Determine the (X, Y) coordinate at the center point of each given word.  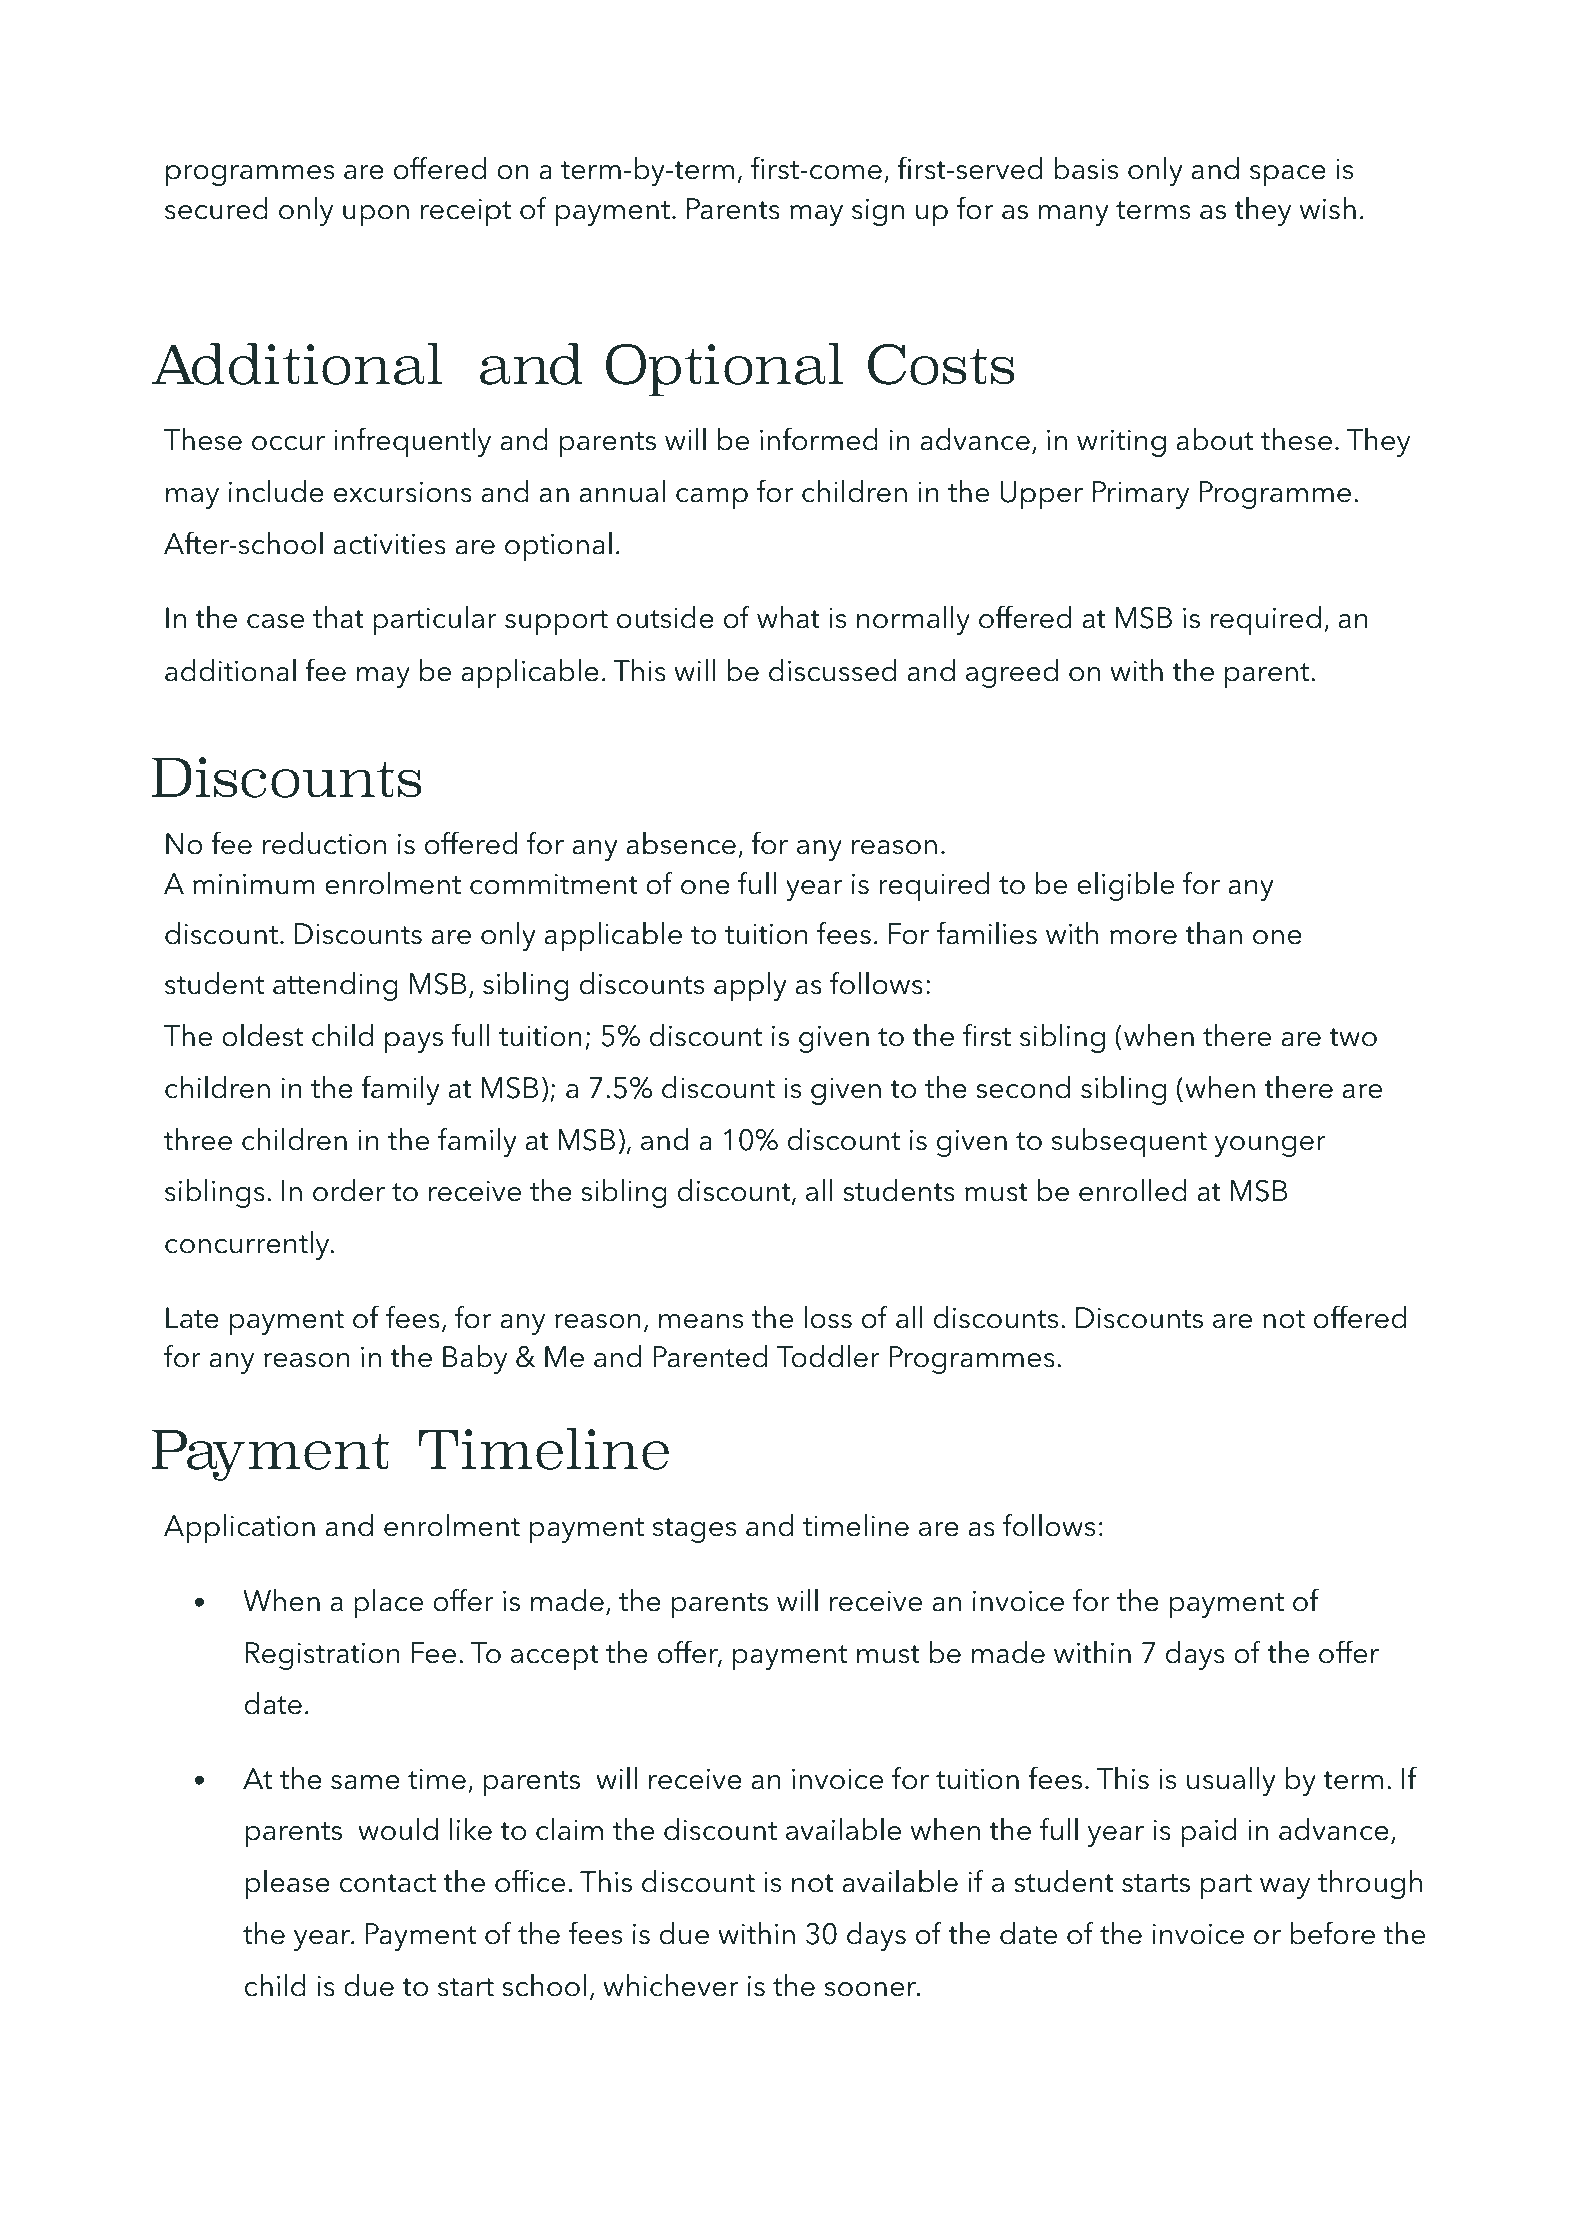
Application (239, 1528)
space (1288, 175)
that (338, 617)
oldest (262, 1035)
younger (1270, 1146)
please (288, 1884)
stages (694, 1530)
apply (750, 986)
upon (376, 215)
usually (1231, 1781)
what (788, 617)
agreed (1012, 673)
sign (878, 212)
